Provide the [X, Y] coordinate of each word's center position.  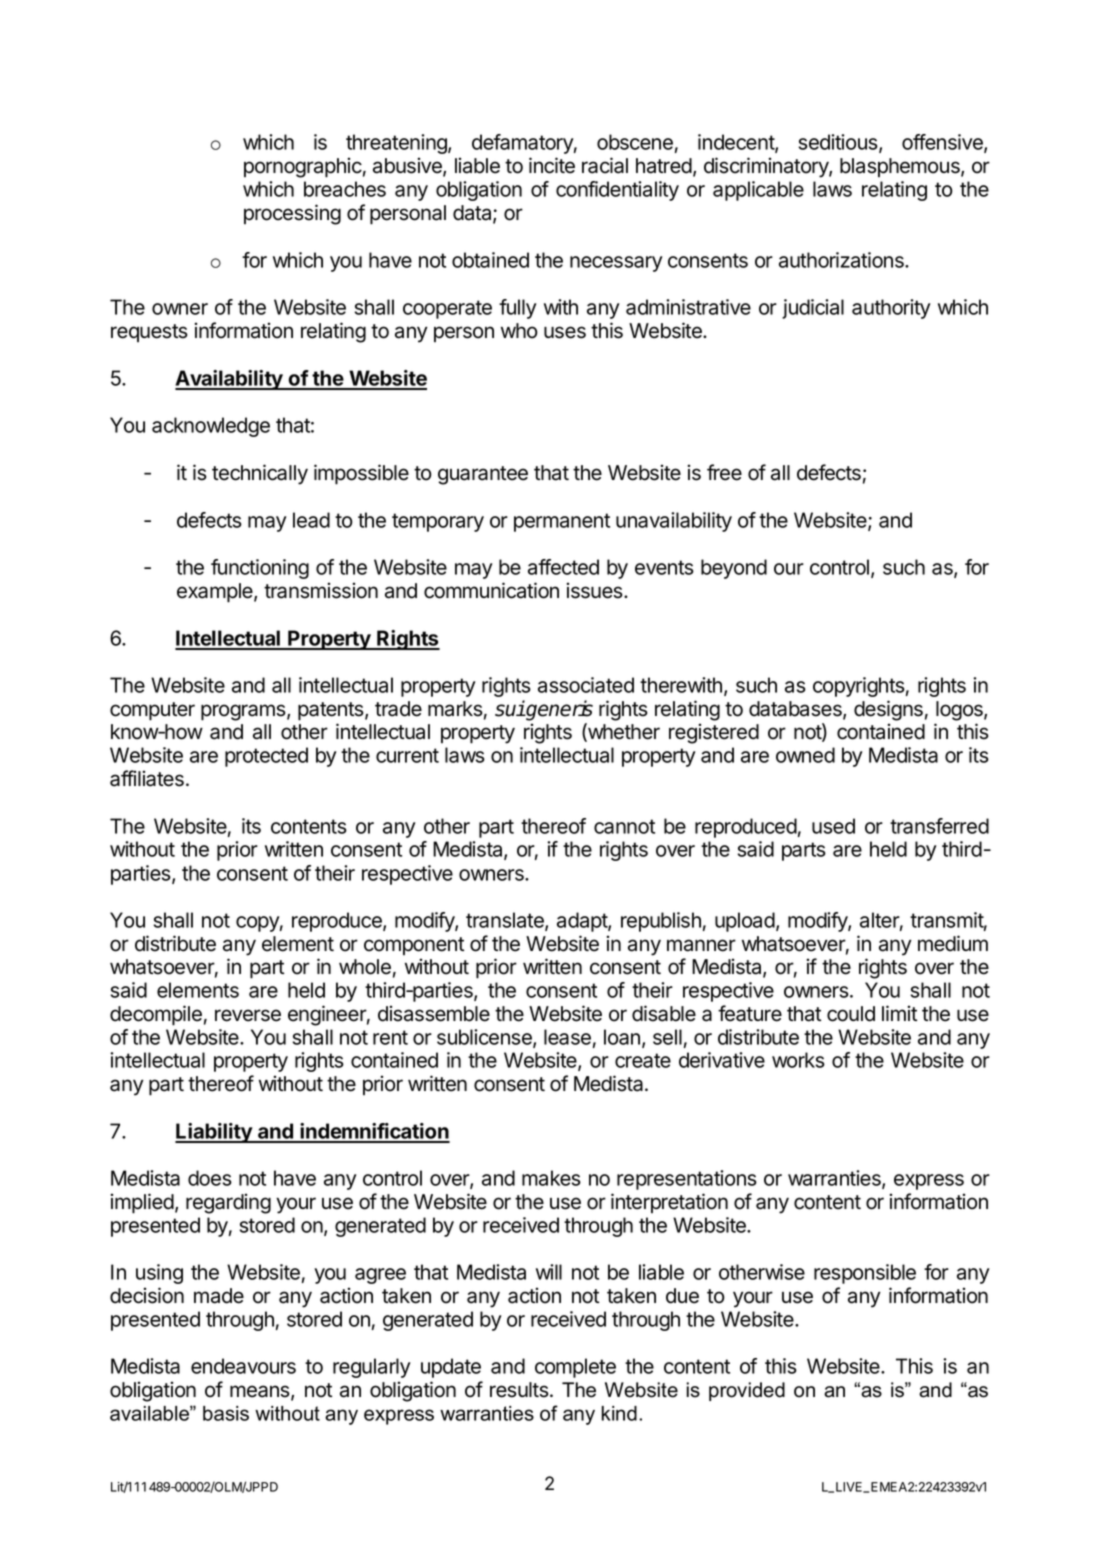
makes [551, 1178]
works [798, 1060]
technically [260, 474]
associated [586, 685]
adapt [583, 922]
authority [891, 309]
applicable [758, 191]
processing [292, 214]
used [833, 826]
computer [152, 711]
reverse [248, 1015]
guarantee [483, 475]
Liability [214, 1133]
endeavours [243, 1366]
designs [888, 710]
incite [552, 165]
